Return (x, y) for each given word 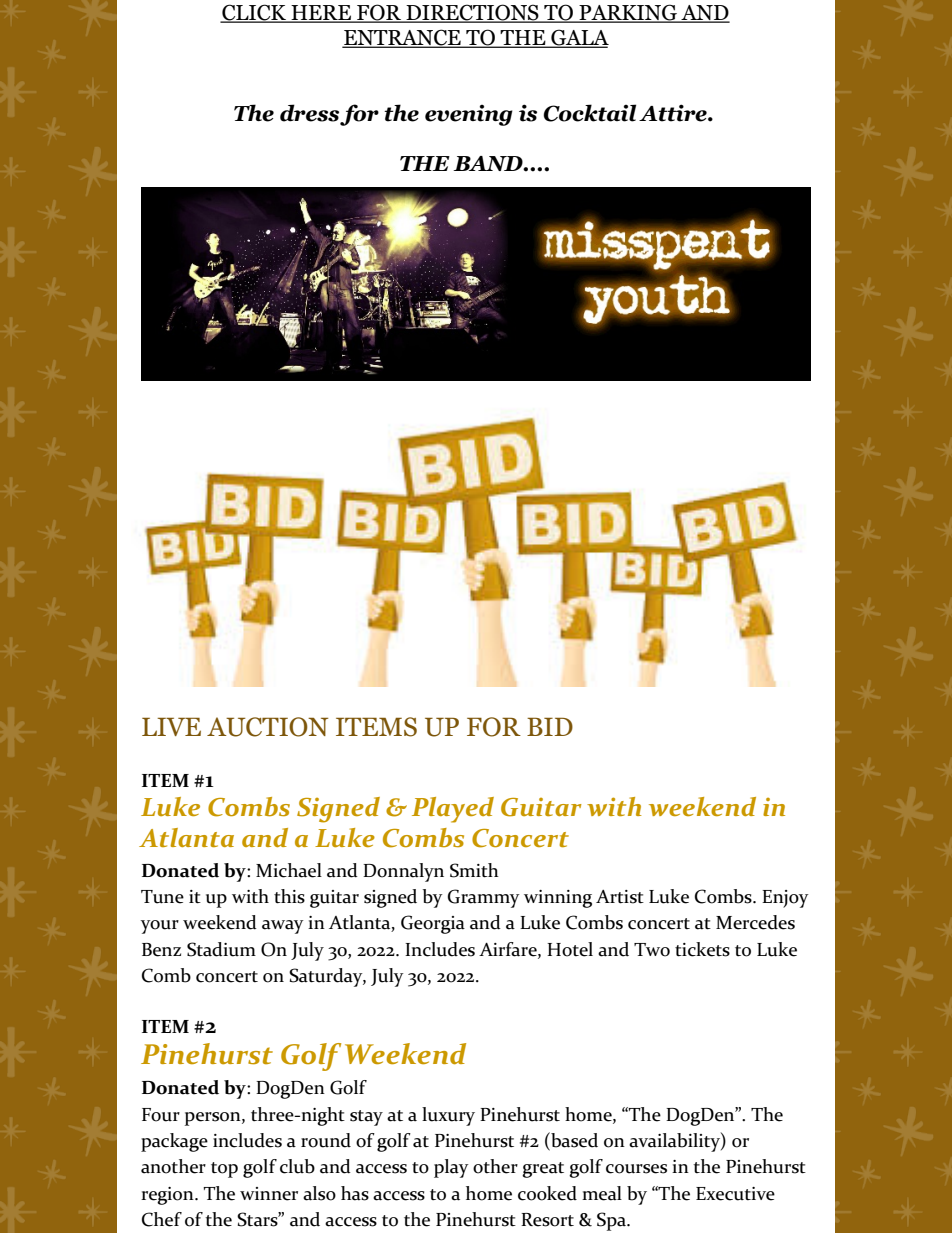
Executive (735, 1194)
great (543, 1170)
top (224, 1170)
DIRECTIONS (472, 13)
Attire (674, 113)
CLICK (254, 13)
